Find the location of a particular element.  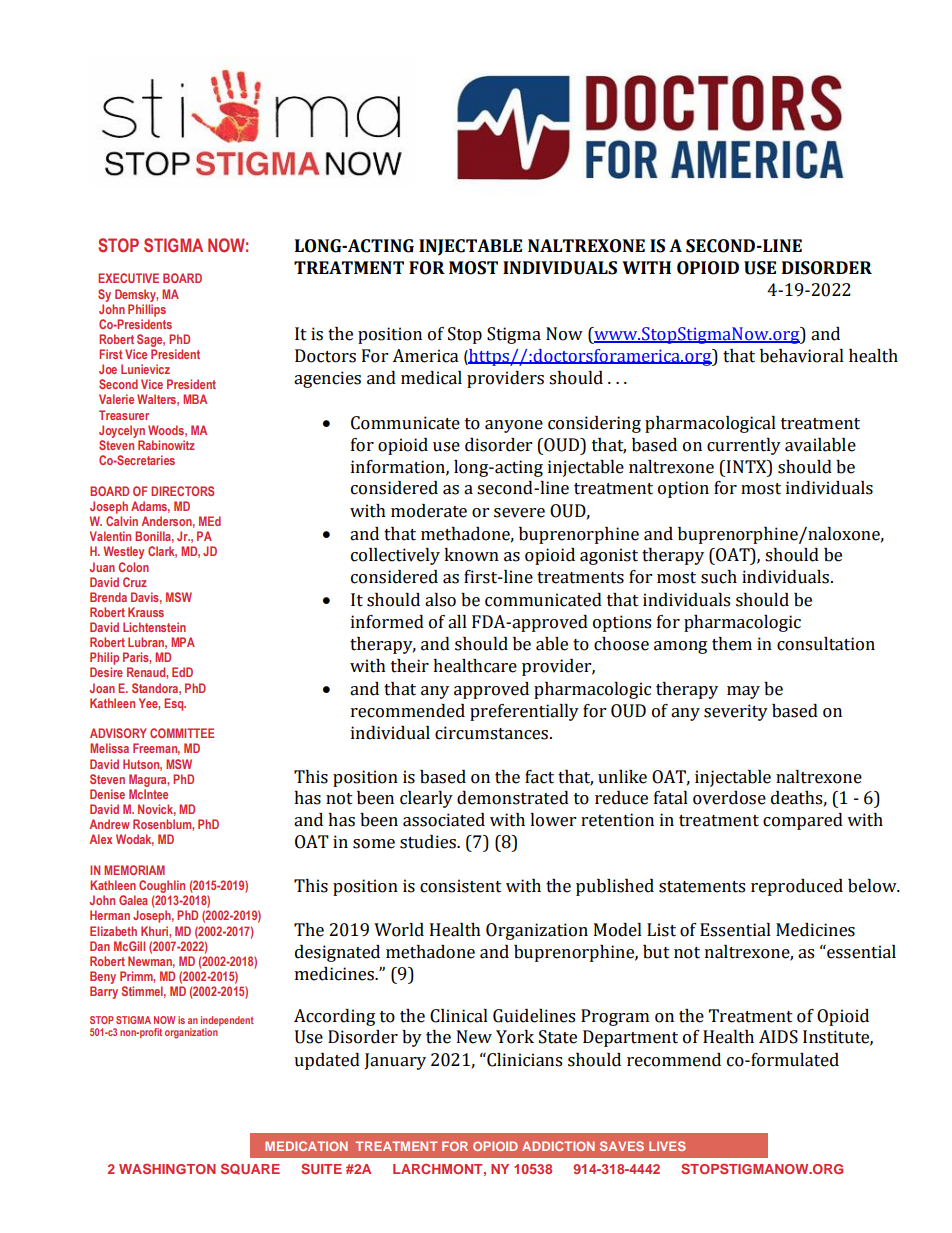

circumstances is located at coordinates (491, 733).
